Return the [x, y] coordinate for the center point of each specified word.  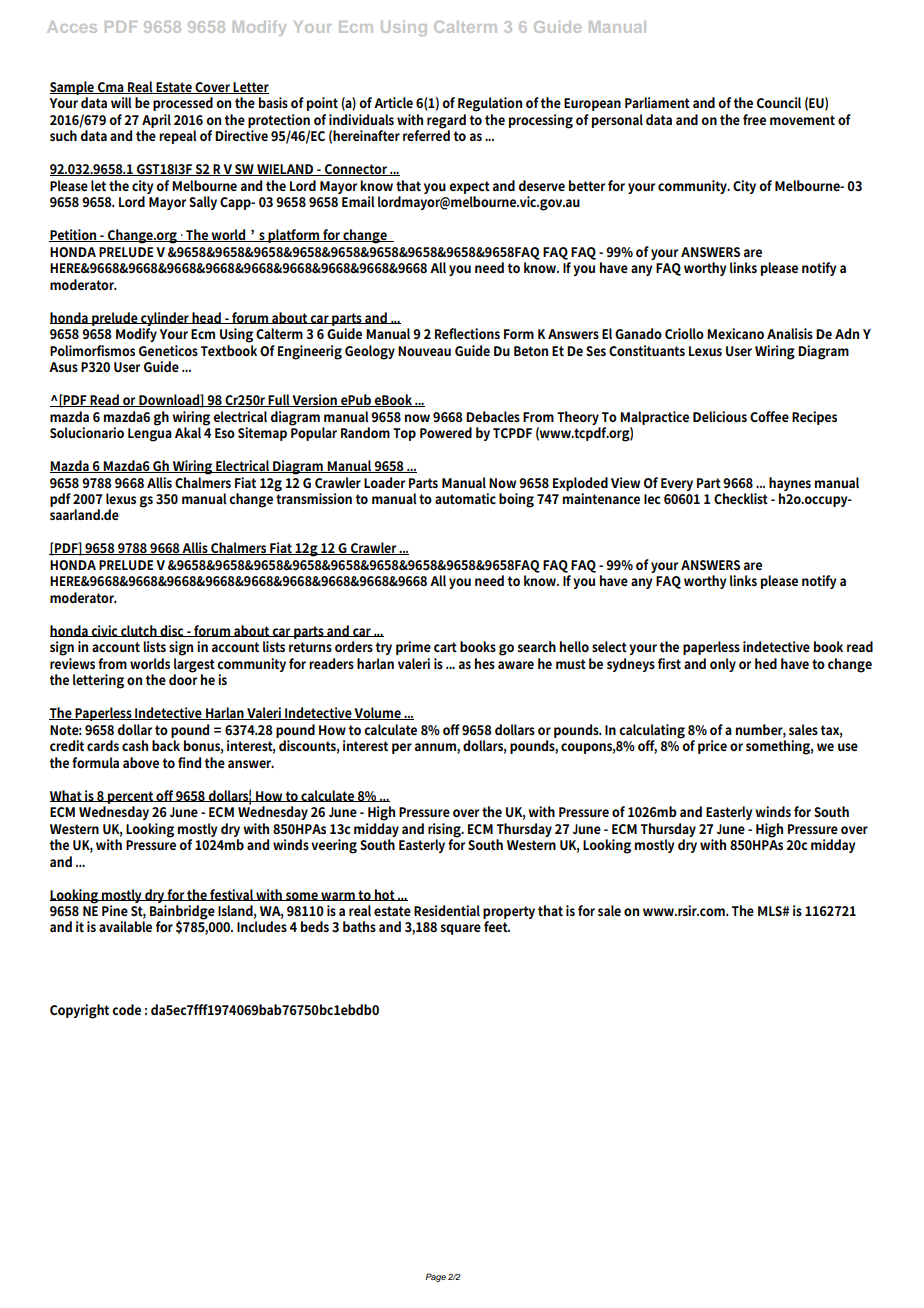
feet [497, 926]
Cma [111, 88]
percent [131, 797]
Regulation [490, 104]
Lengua [150, 435]
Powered [446, 432]
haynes [790, 484]
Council [779, 102]
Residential [447, 910]
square [461, 929]
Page [435, 1277]
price [712, 747]
